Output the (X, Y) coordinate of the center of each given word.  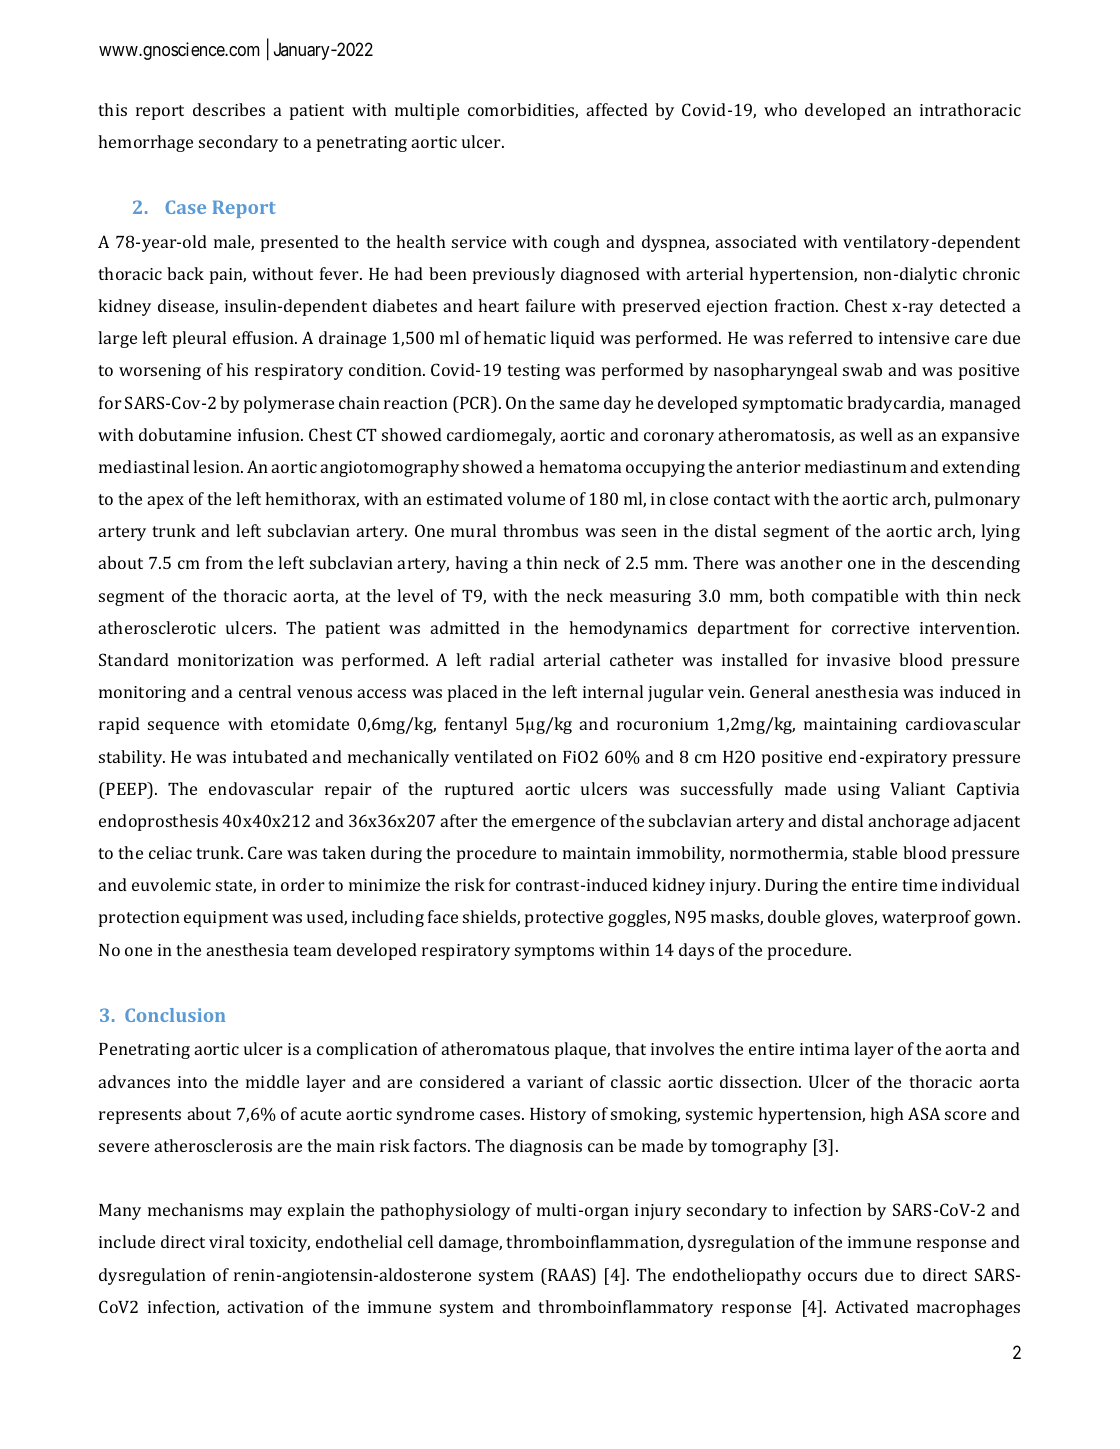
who (780, 109)
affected (617, 109)
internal (613, 691)
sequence (183, 727)
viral (226, 1241)
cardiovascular (963, 723)
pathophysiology (445, 1211)
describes (229, 109)
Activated (872, 1306)
